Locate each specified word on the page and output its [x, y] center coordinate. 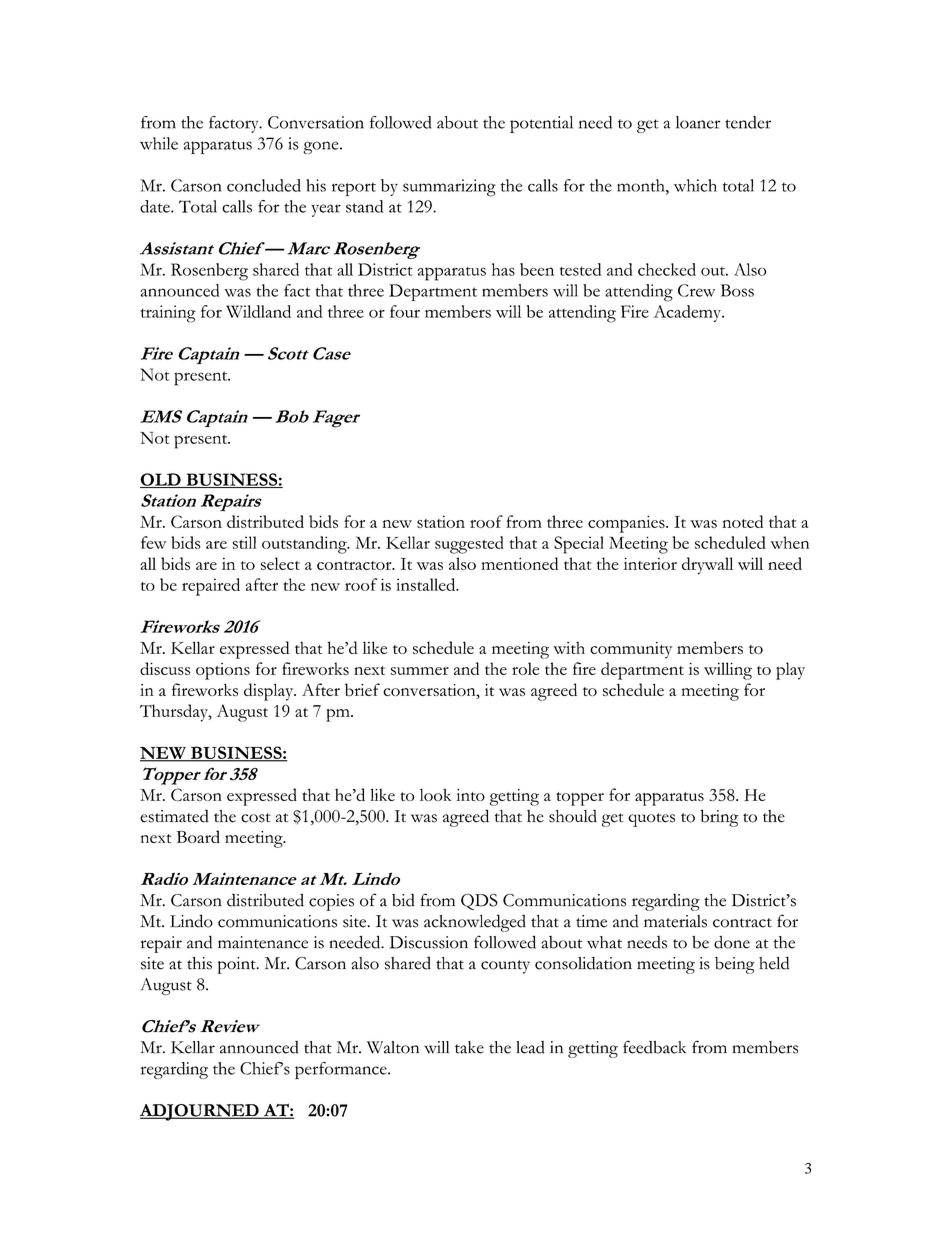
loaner [698, 122]
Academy [688, 313]
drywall [707, 566]
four [405, 311]
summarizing [449, 188]
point [238, 965]
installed [427, 584]
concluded [264, 185]
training [168, 314]
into [470, 795]
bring [719, 818]
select [280, 563]
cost [256, 818]
